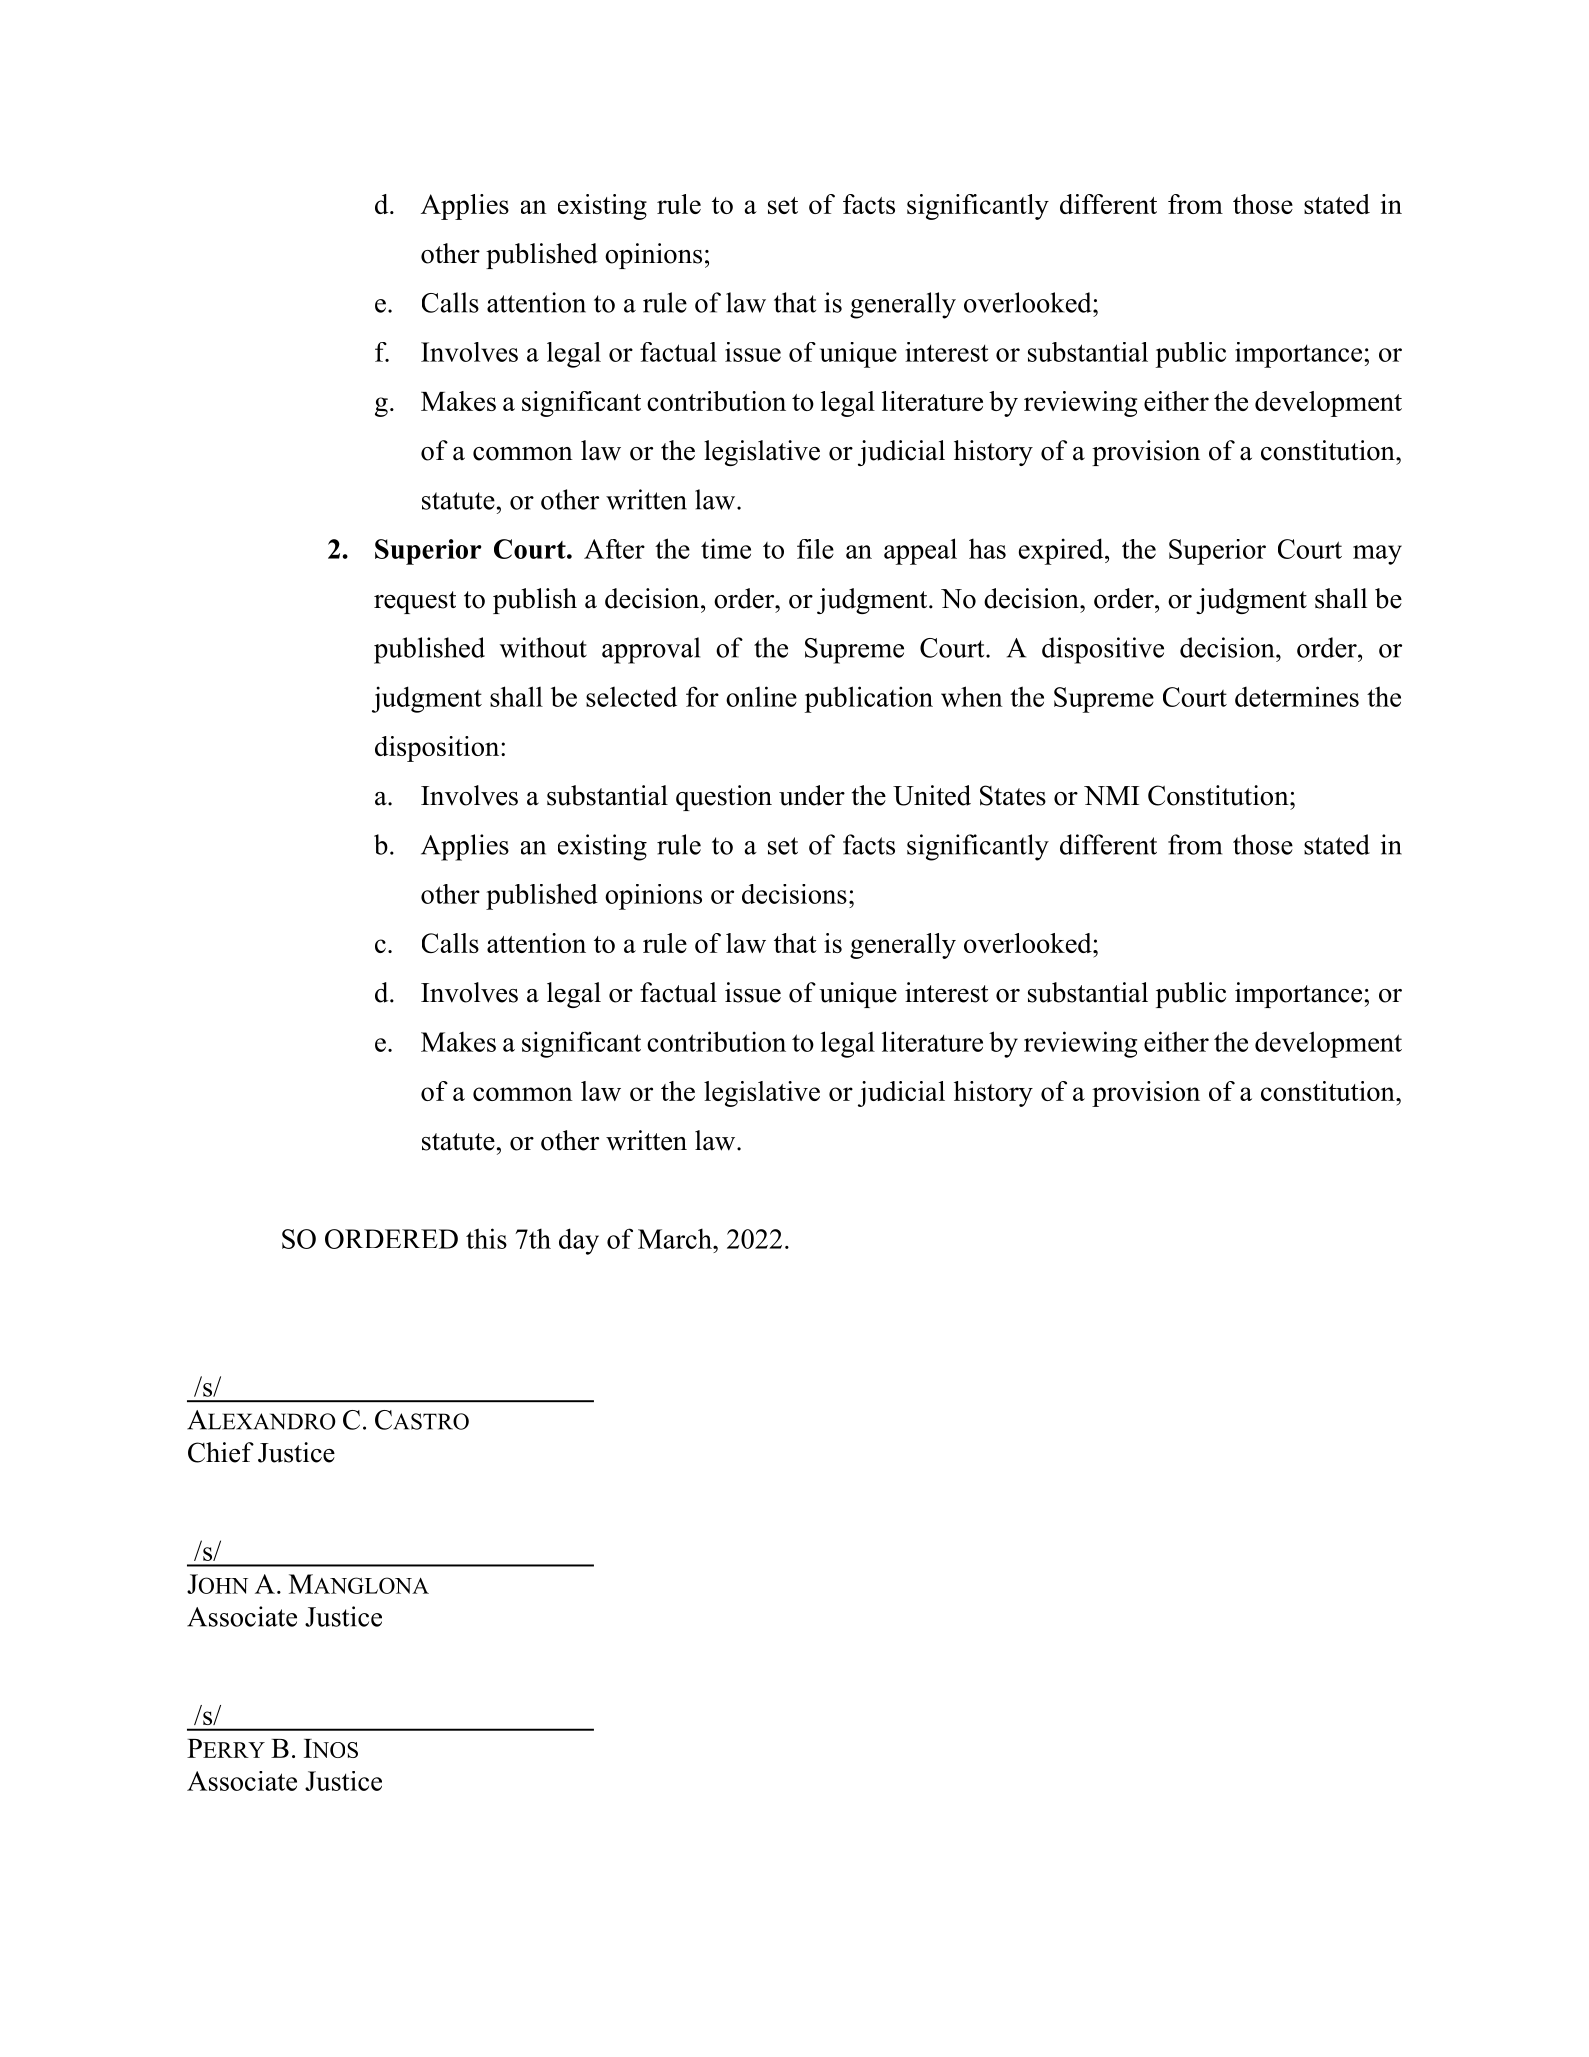  I want to click on request, so click(415, 602).
